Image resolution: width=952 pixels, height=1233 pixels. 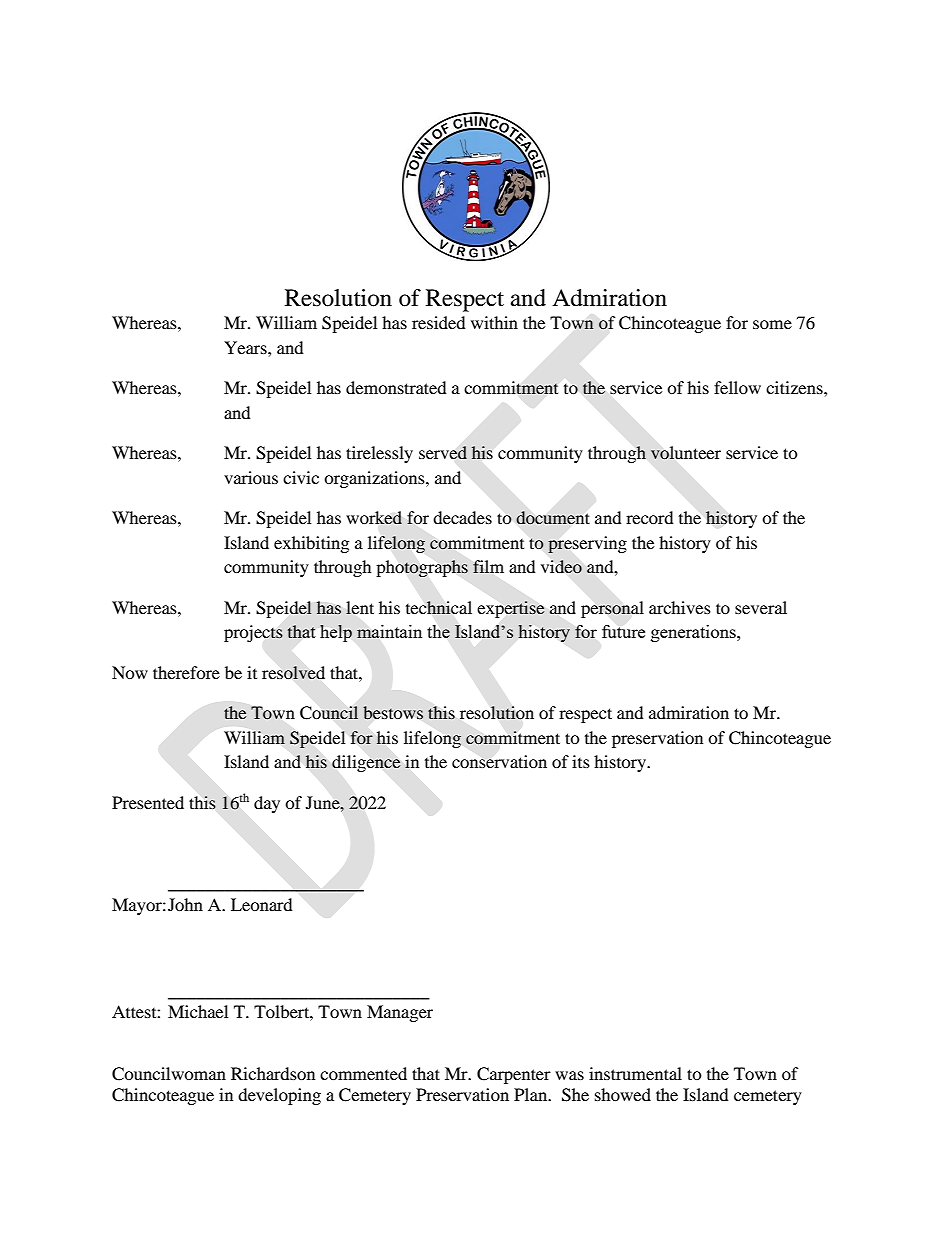 I want to click on resided, so click(x=439, y=322).
